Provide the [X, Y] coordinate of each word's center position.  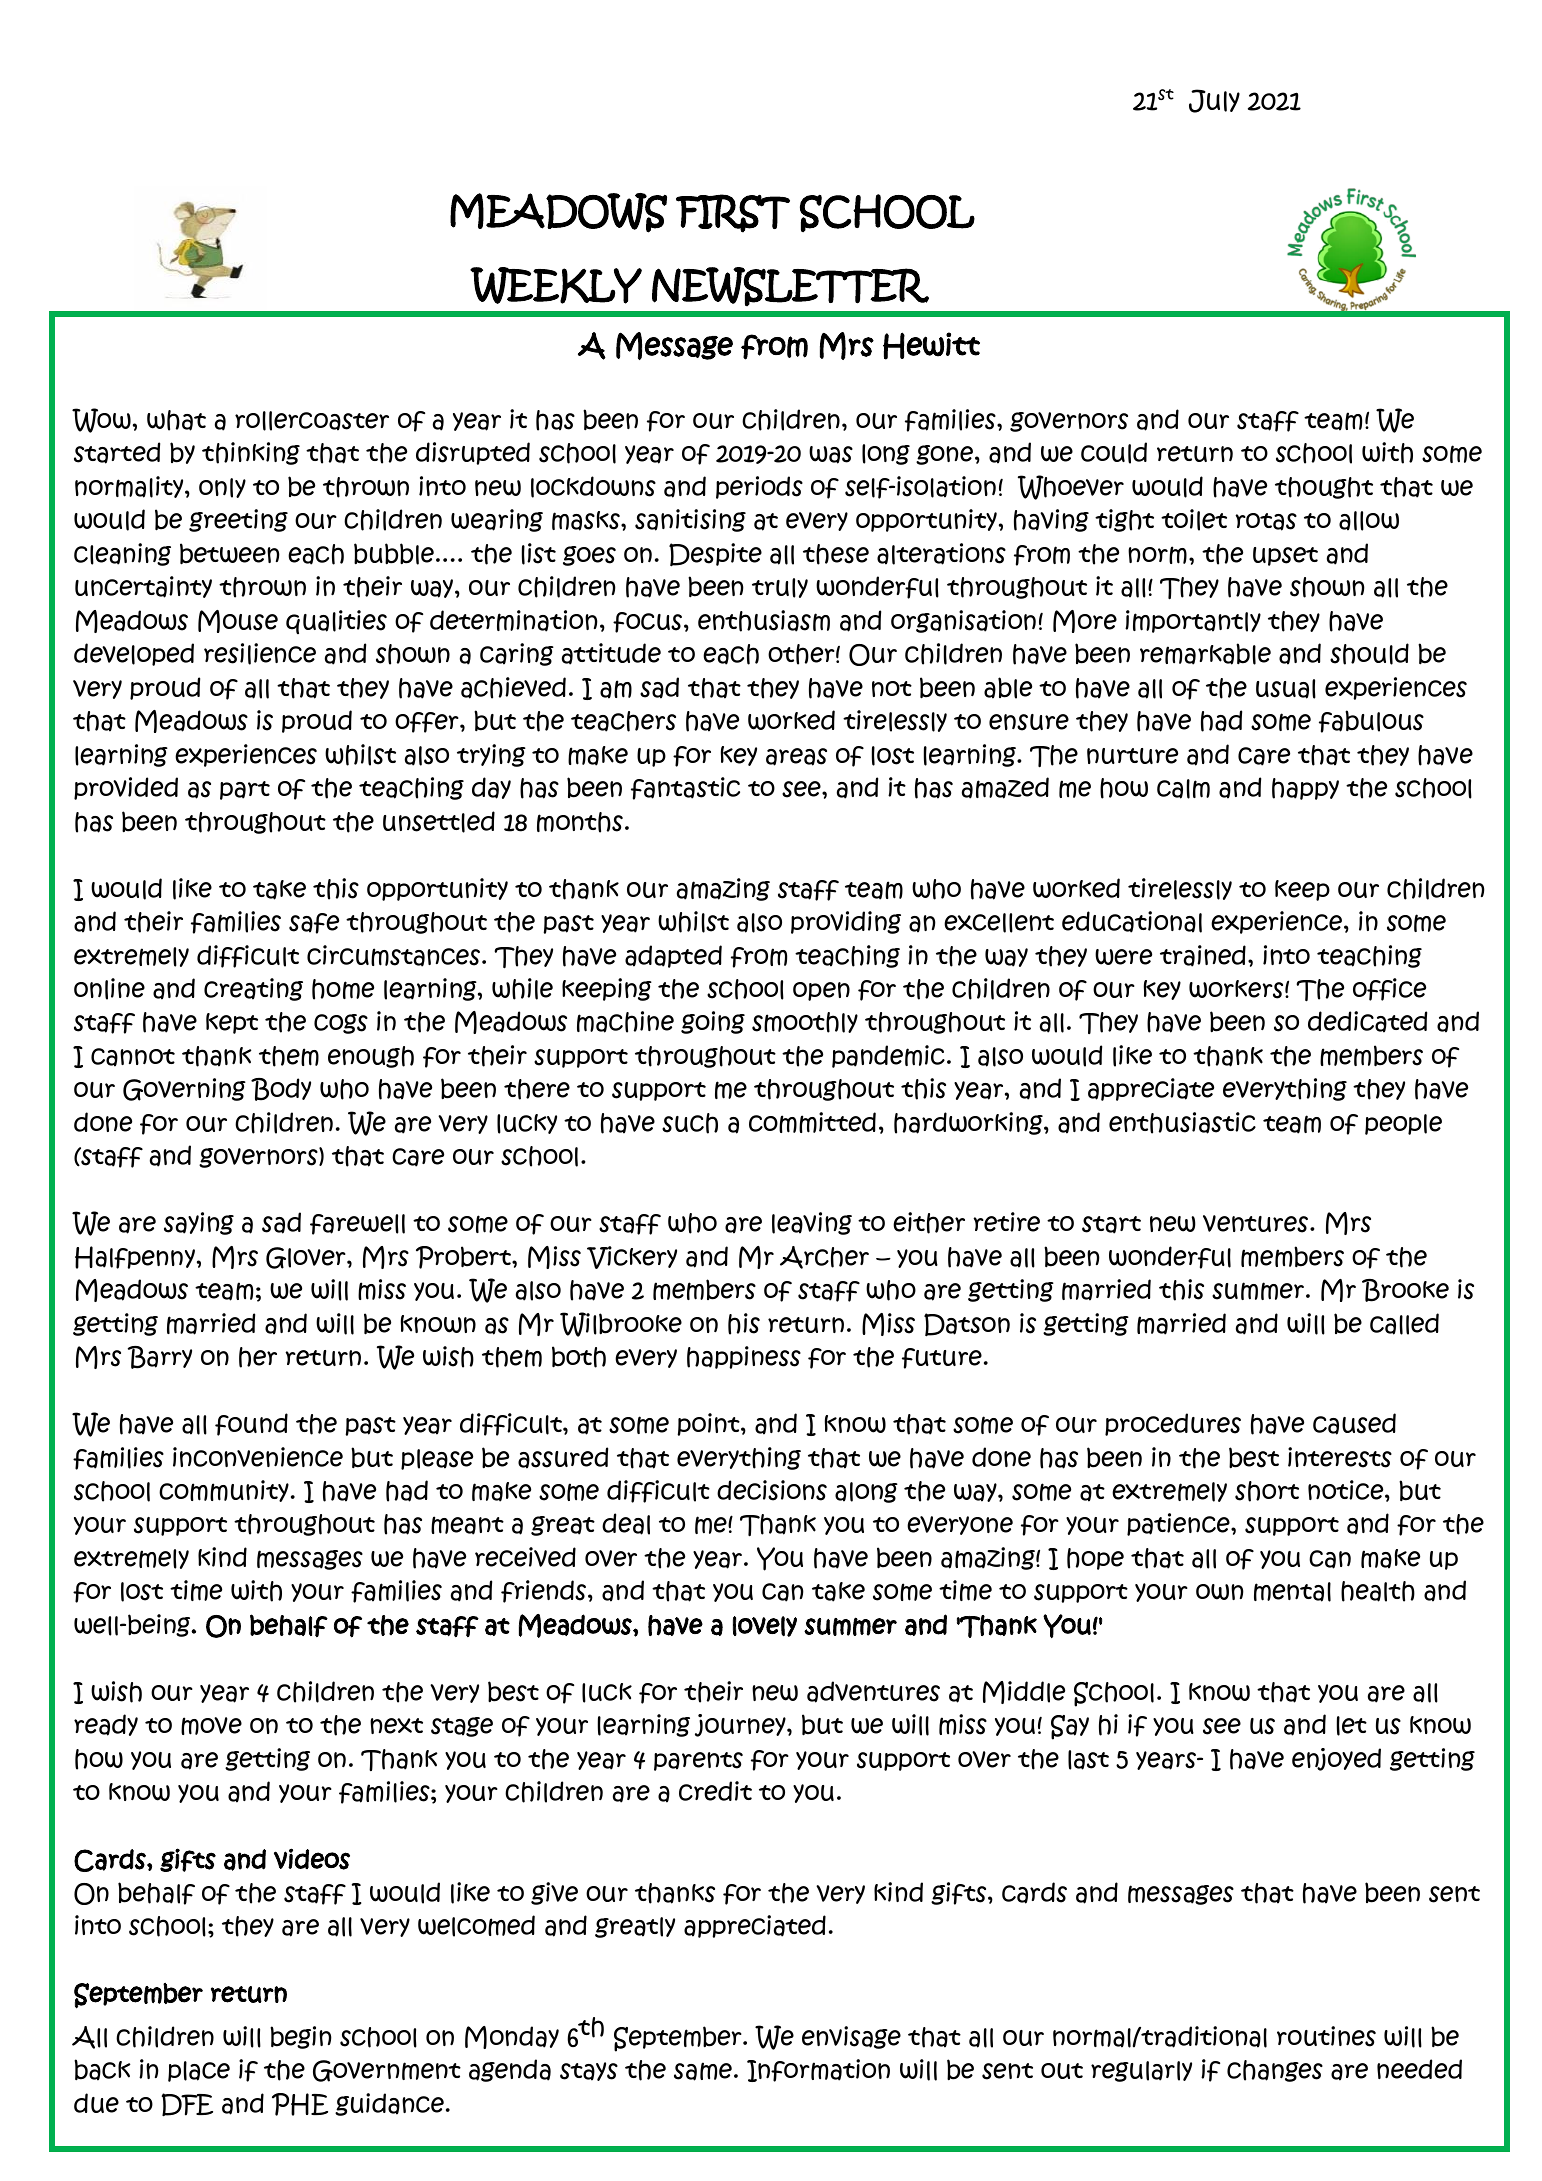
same [703, 2071]
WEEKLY [556, 285]
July [1214, 101]
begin [301, 2037]
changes [1275, 2071]
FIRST [733, 213]
